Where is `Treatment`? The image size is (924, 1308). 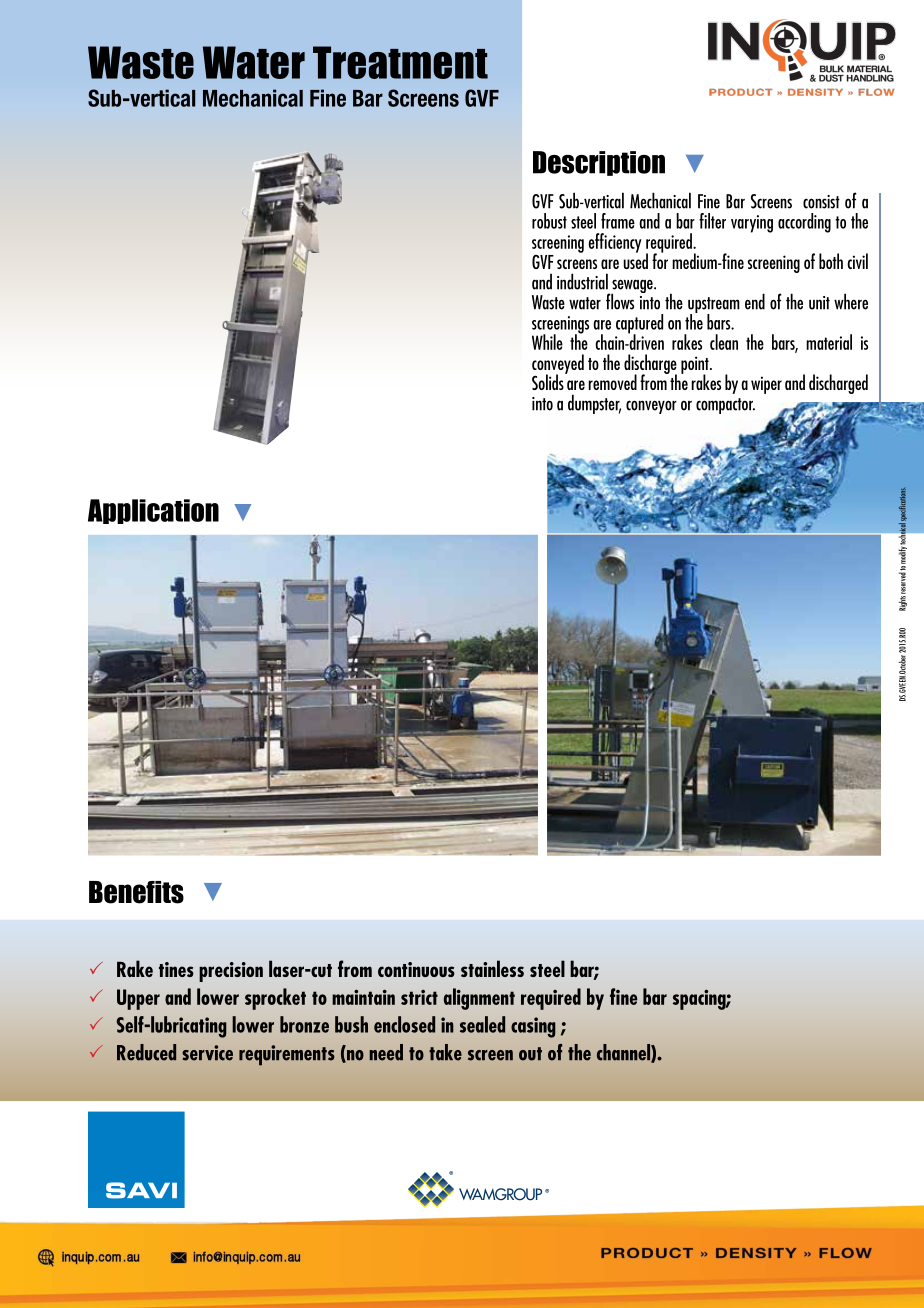 Treatment is located at coordinates (400, 62).
